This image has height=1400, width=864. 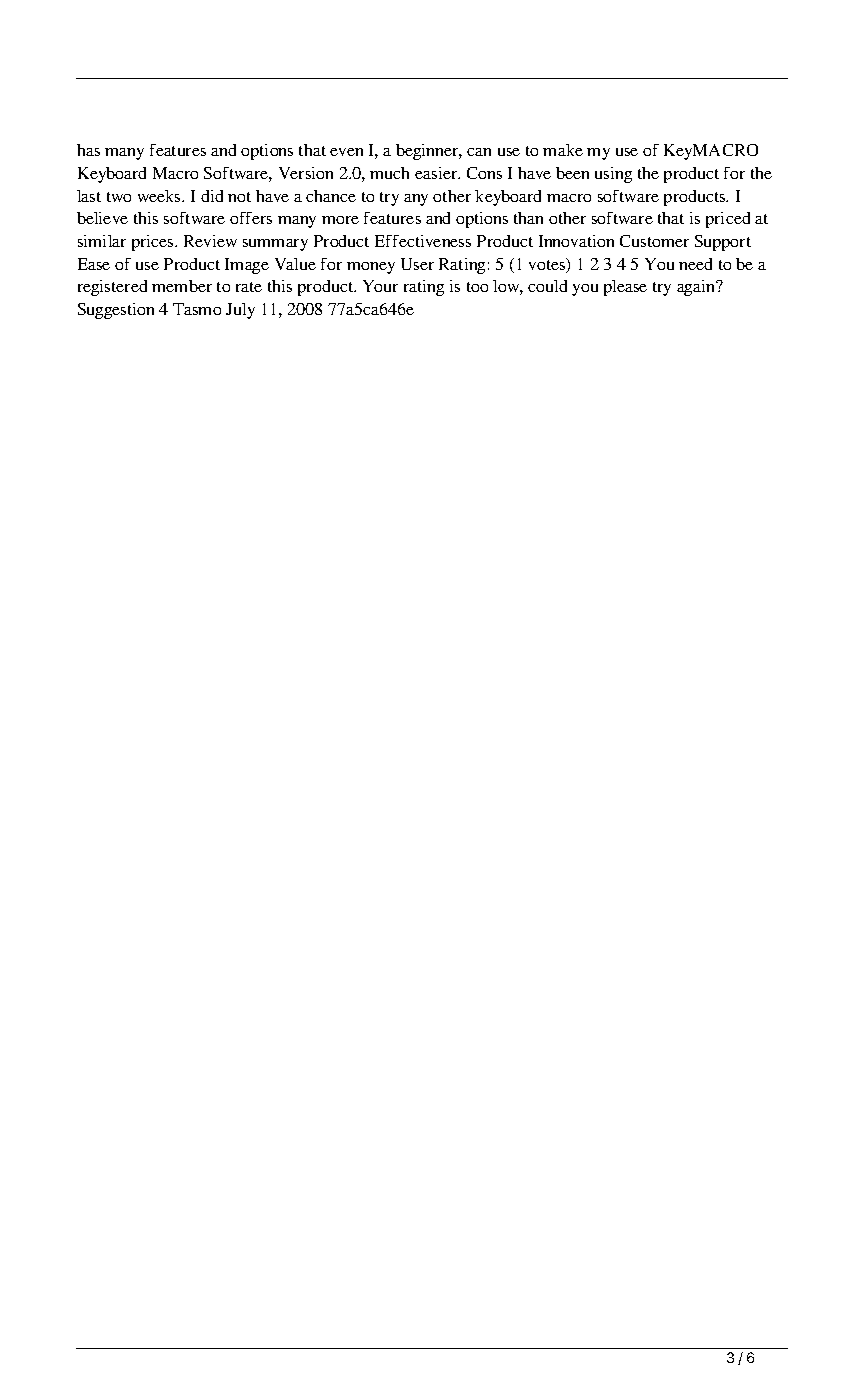 What do you see at coordinates (116, 311) in the image?
I see `Suggestion` at bounding box center [116, 311].
